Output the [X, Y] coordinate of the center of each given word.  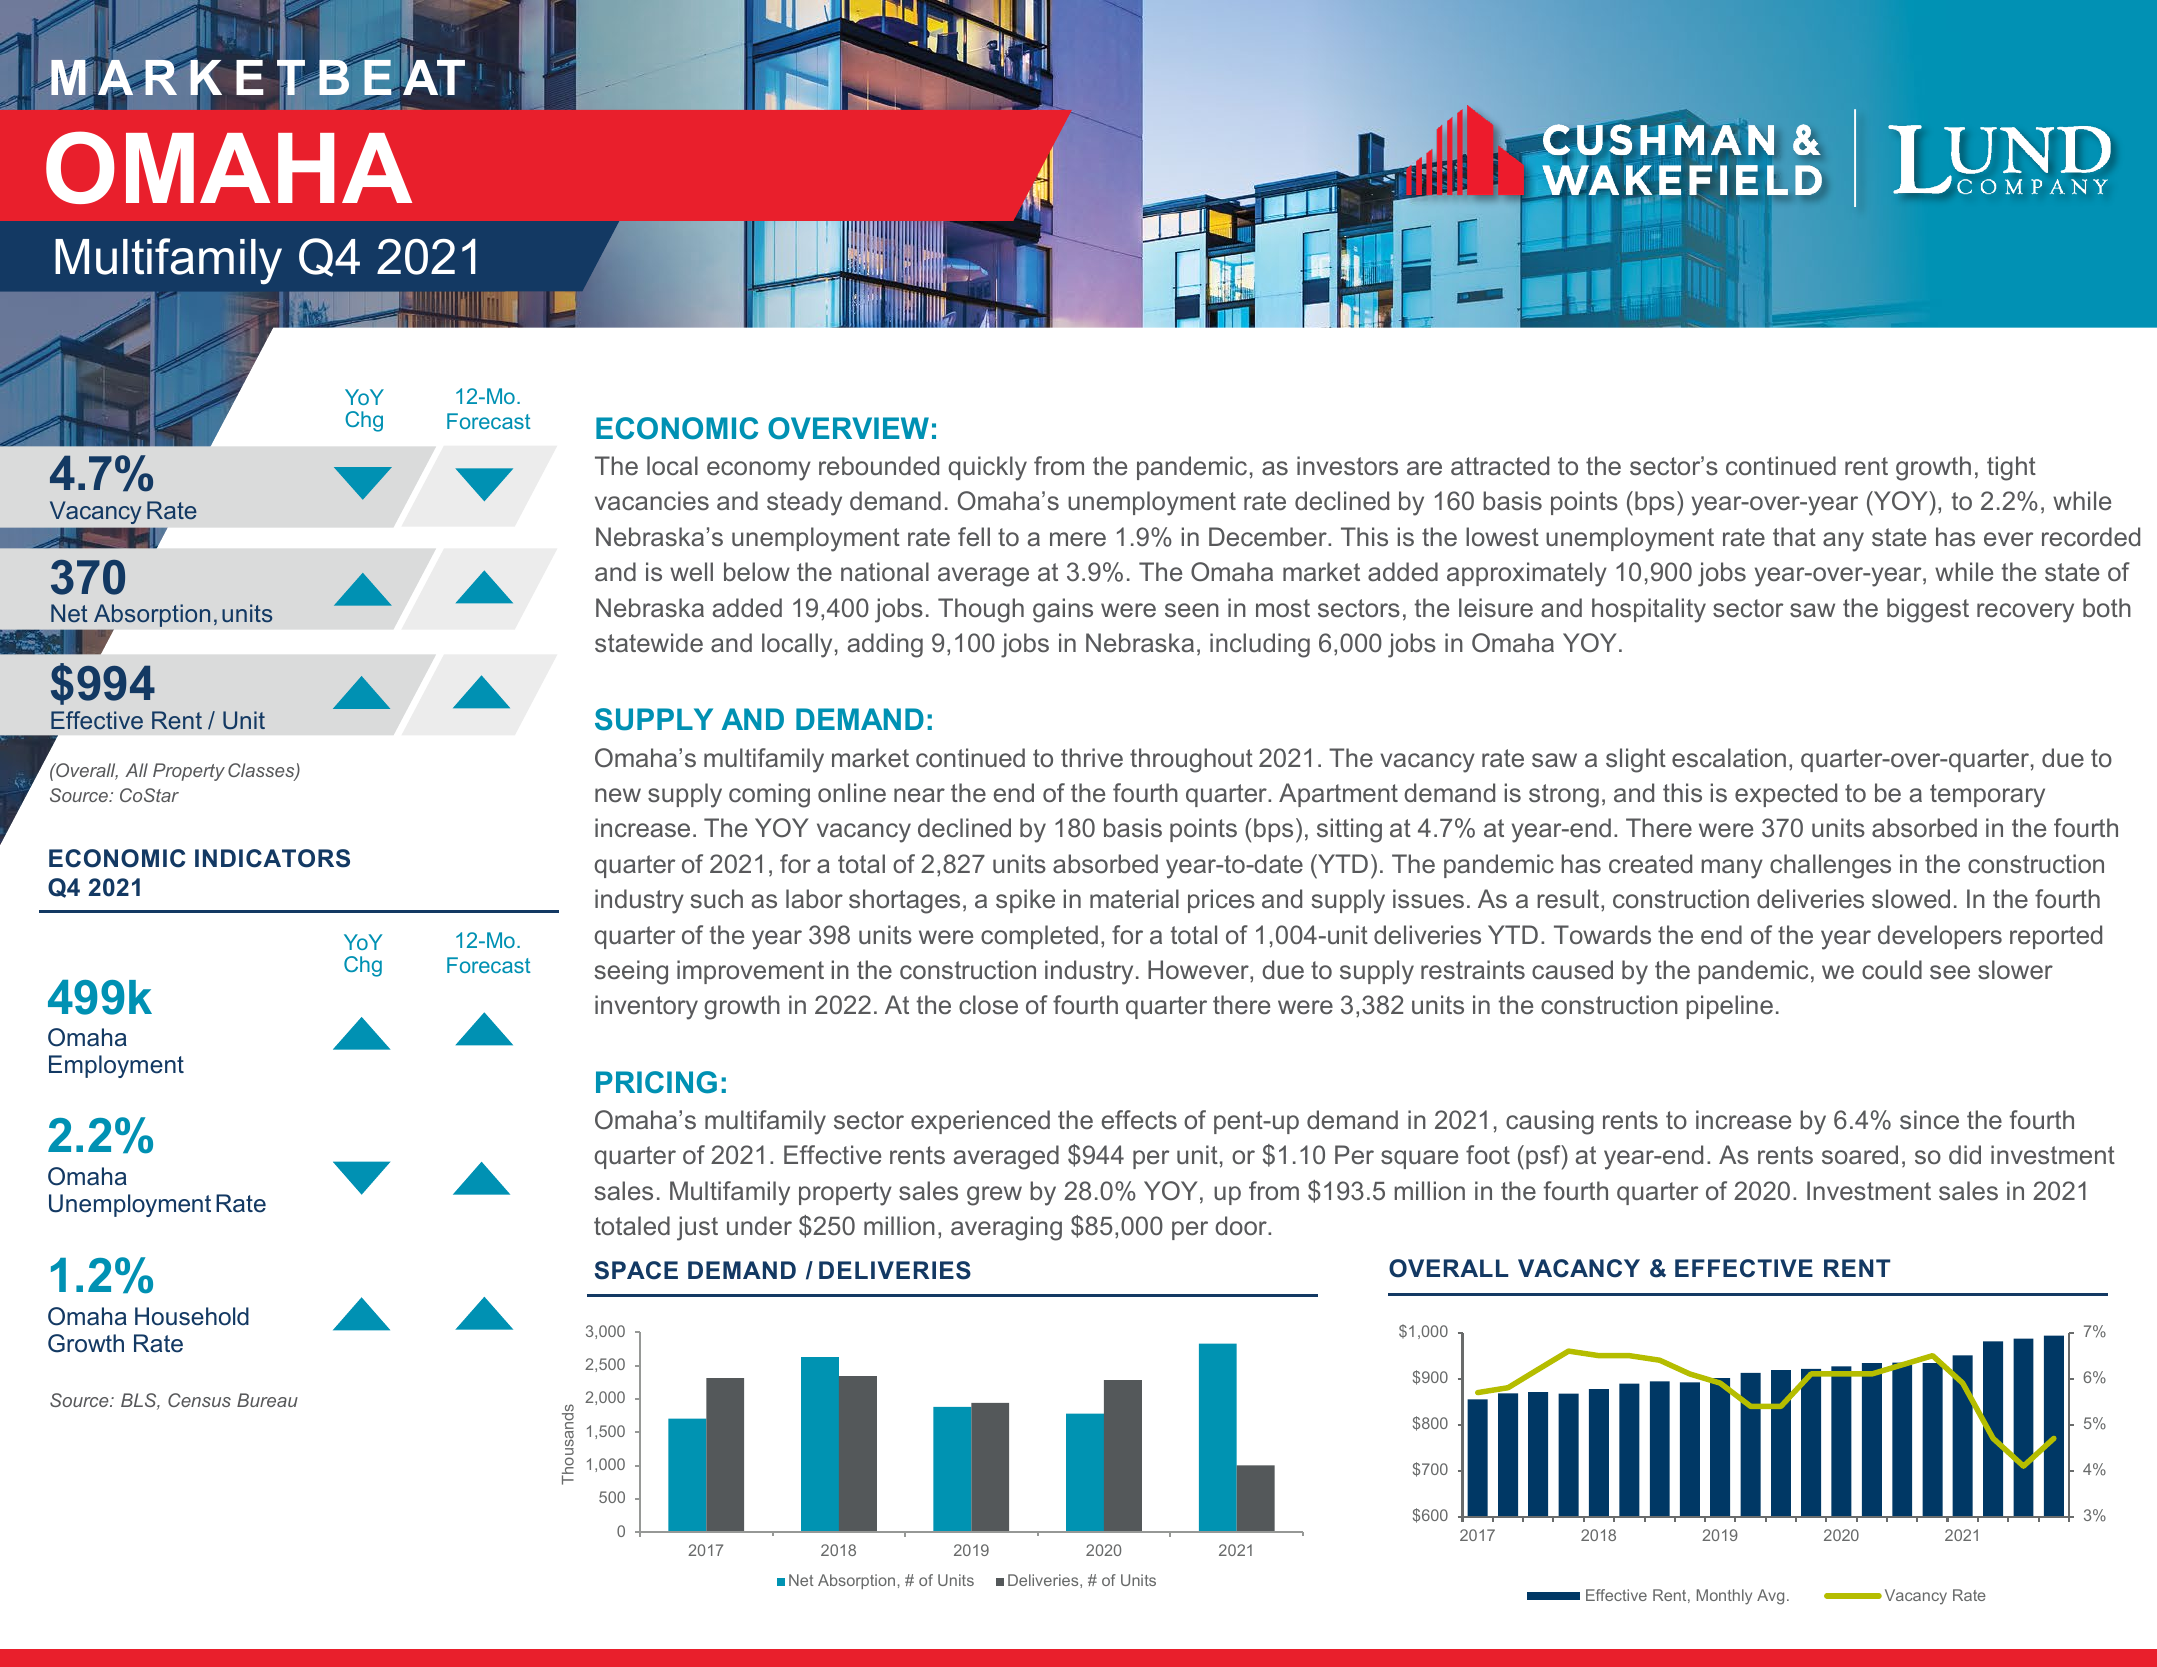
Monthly [1724, 1597]
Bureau [267, 1400]
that [1794, 537]
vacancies [652, 501]
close [988, 1005]
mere [1078, 539]
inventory [646, 1007]
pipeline [1729, 1007]
